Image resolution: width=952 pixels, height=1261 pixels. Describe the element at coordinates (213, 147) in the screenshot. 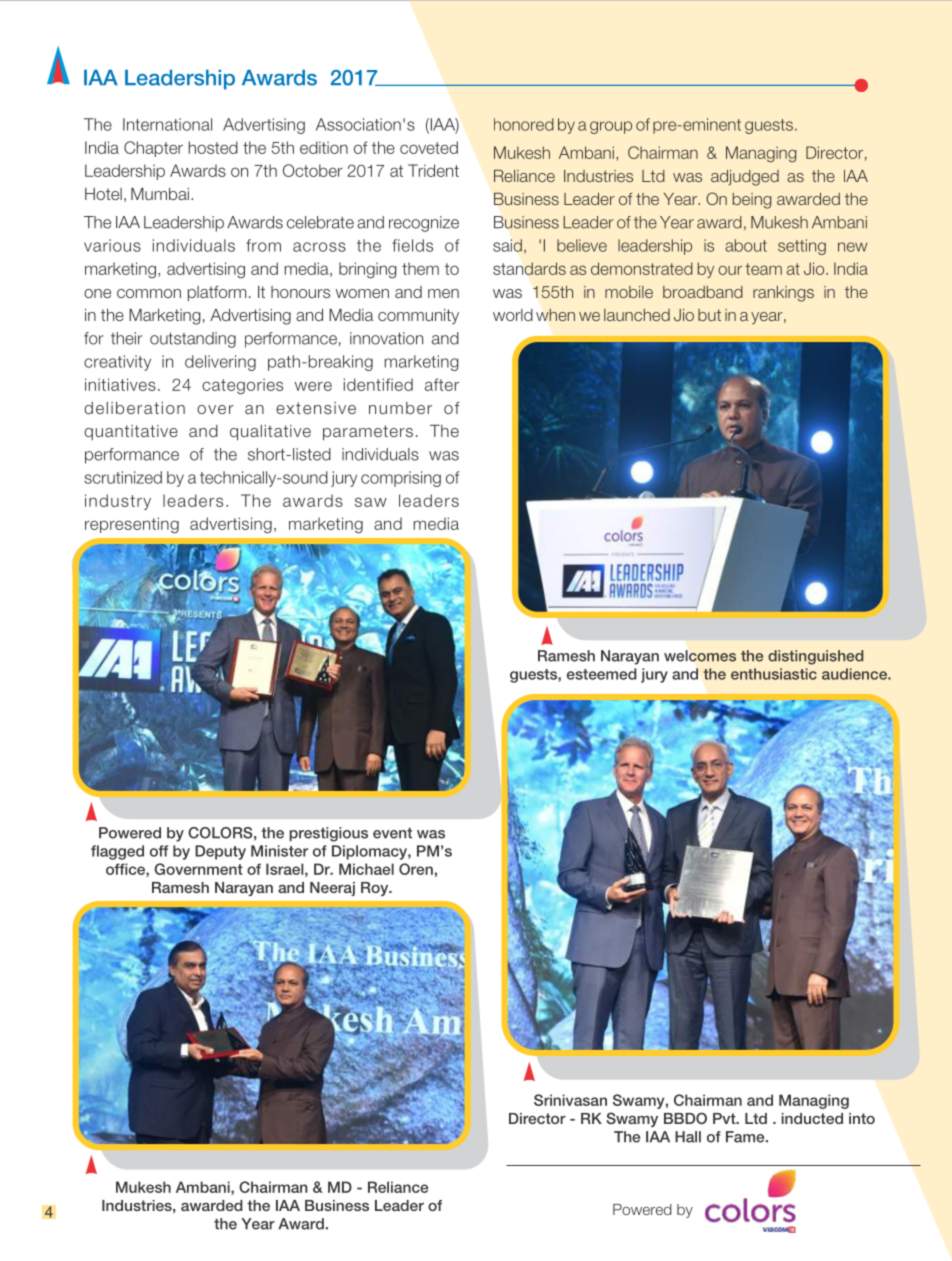

I see `hosted` at that location.
